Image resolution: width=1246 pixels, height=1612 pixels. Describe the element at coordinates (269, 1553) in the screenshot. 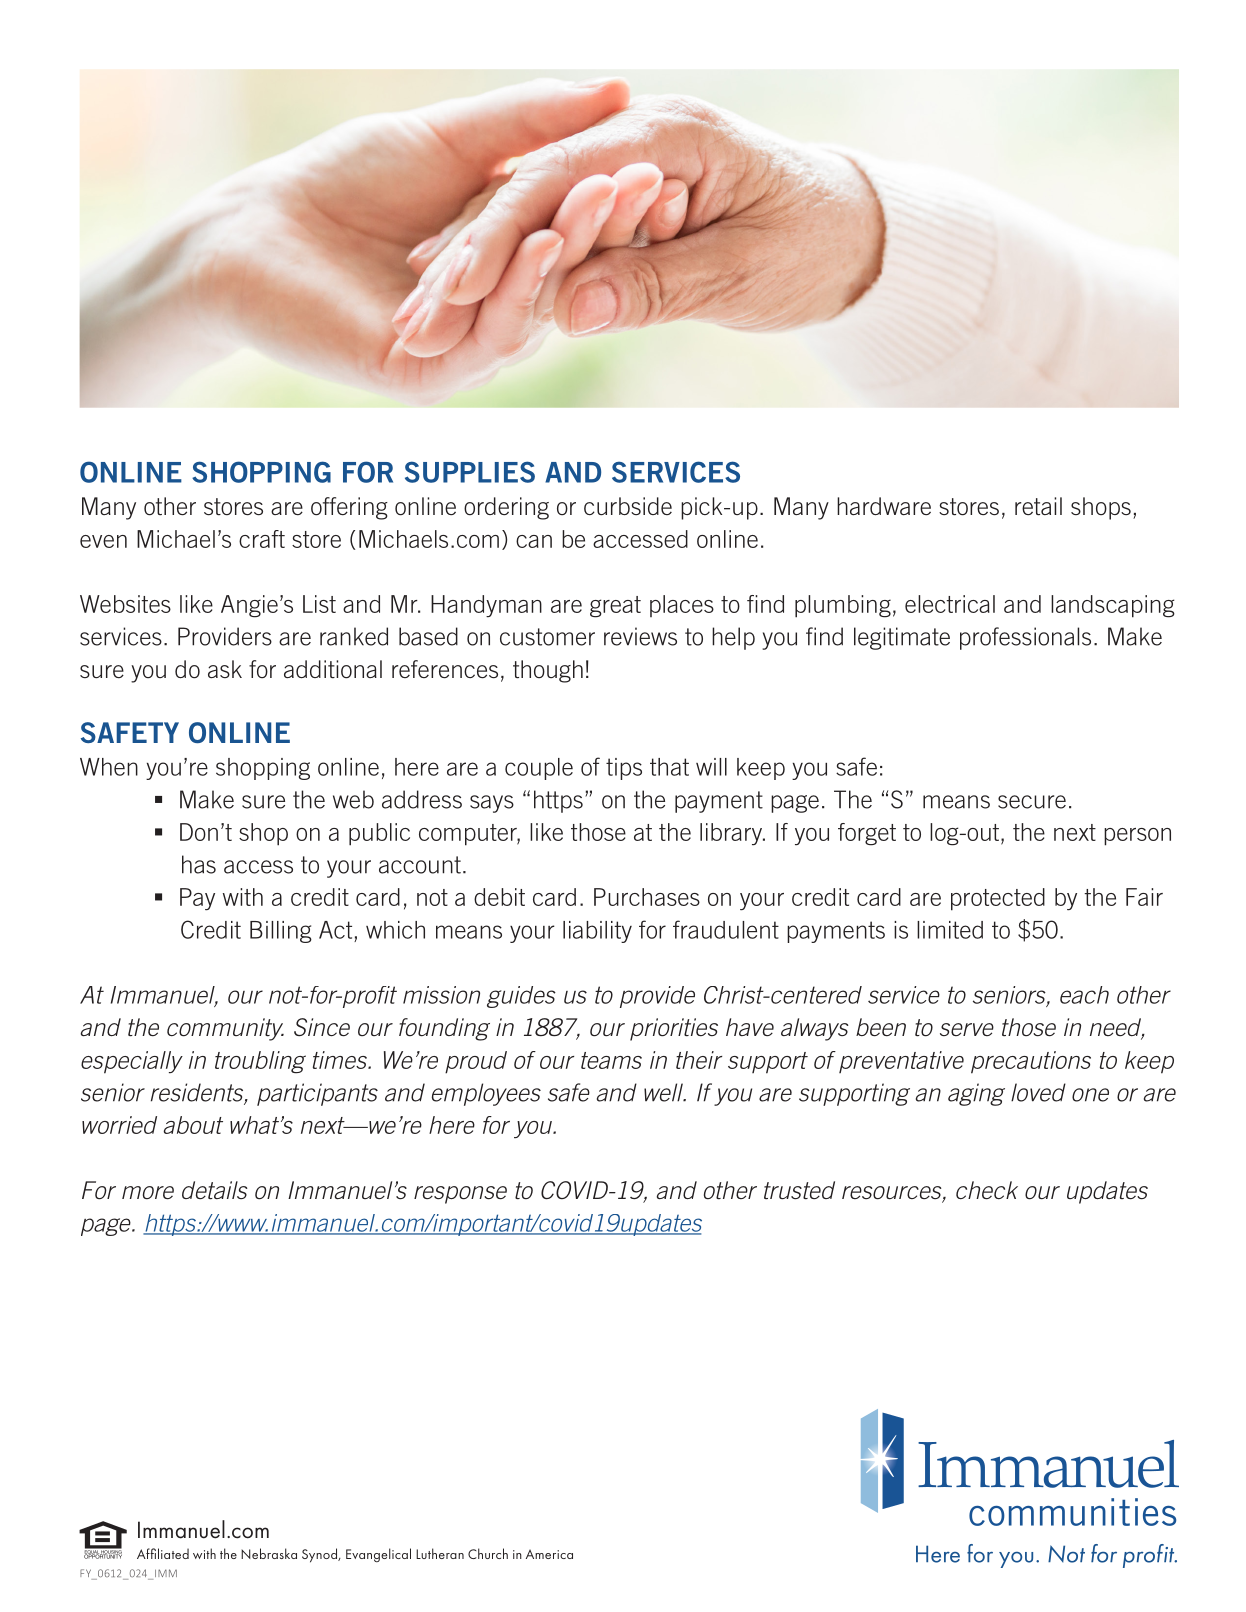

I see `Nebraska` at that location.
